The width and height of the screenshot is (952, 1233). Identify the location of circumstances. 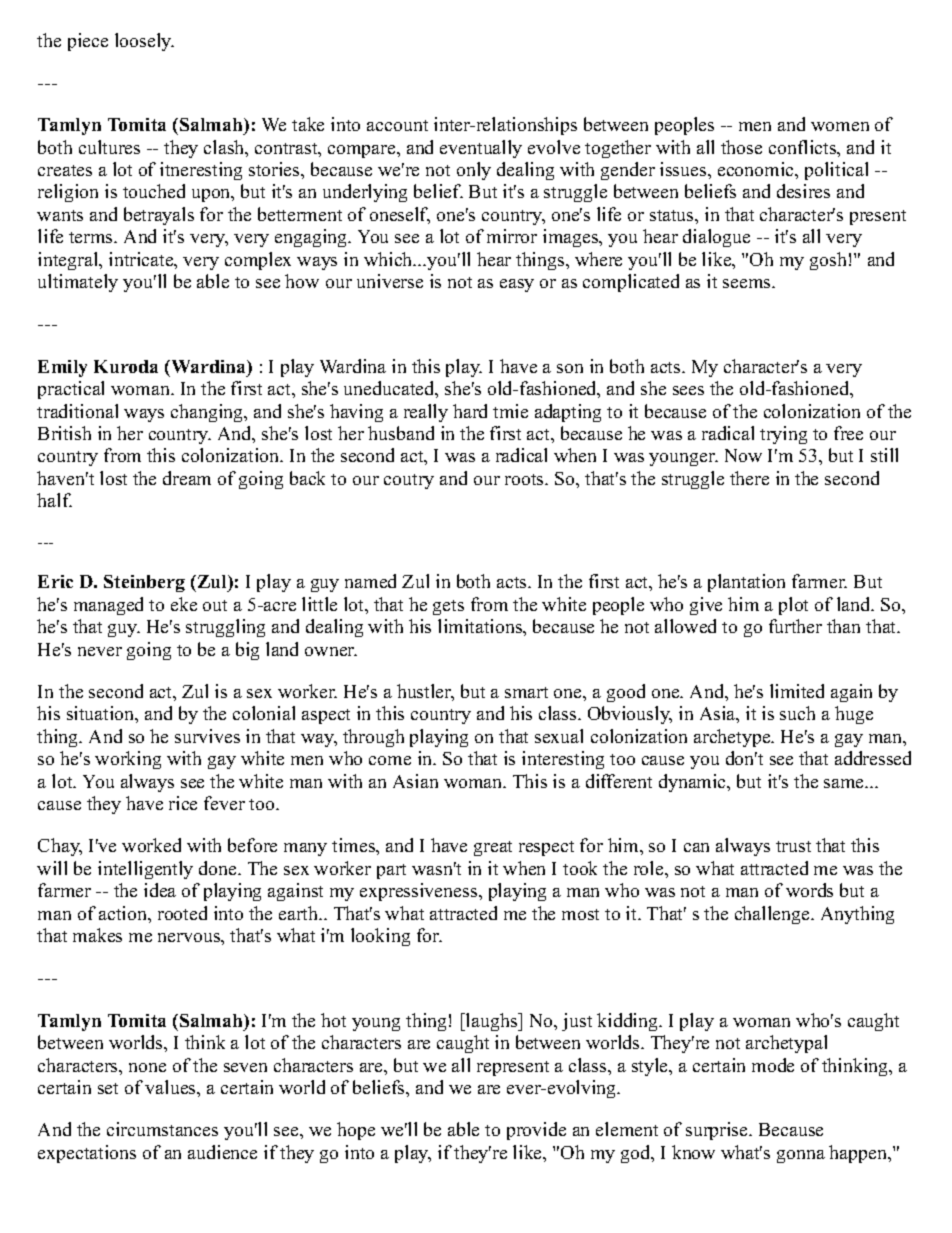
(162, 1129).
